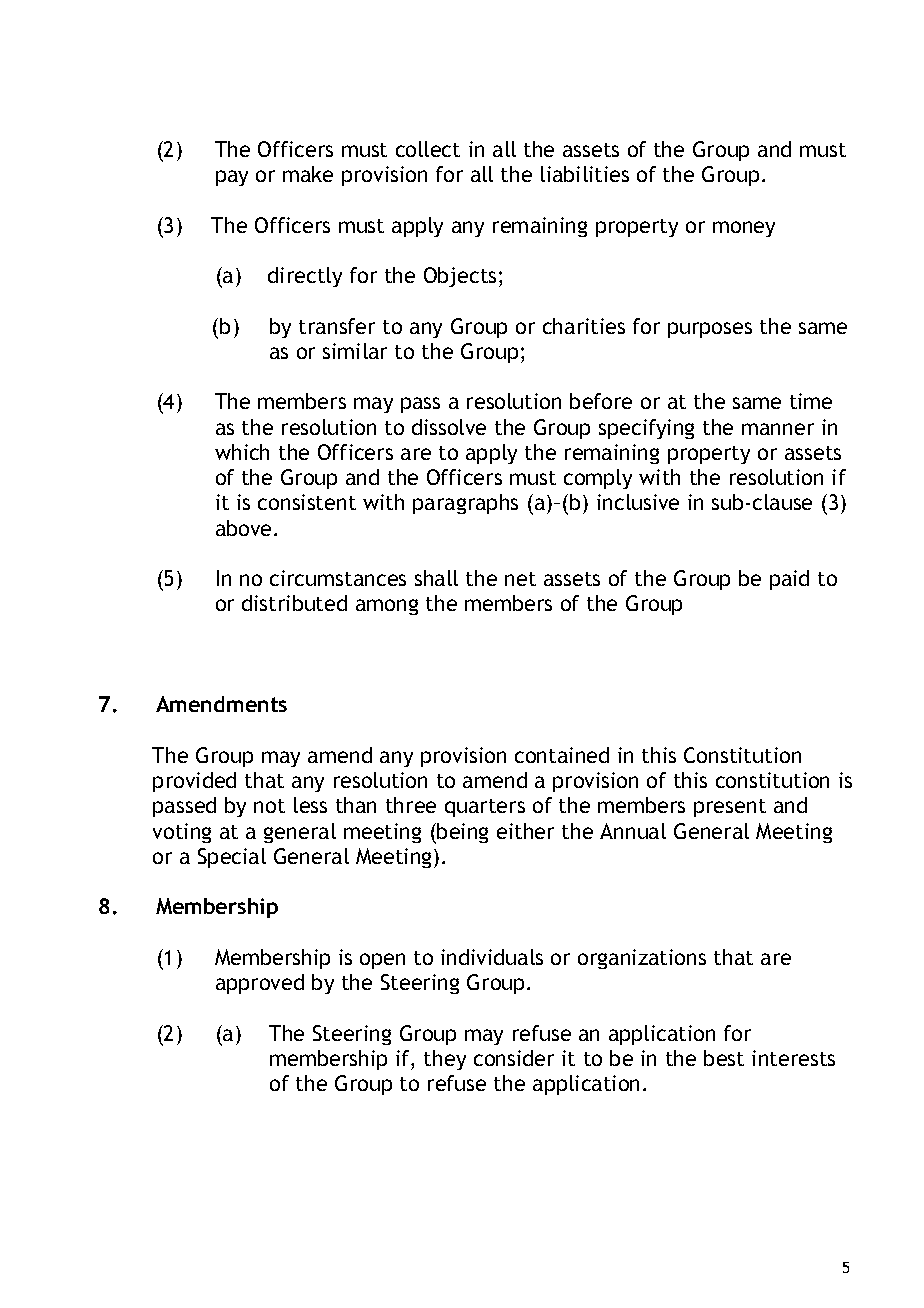 The height and width of the screenshot is (1308, 924). Describe the element at coordinates (232, 178) in the screenshot. I see `pay` at that location.
